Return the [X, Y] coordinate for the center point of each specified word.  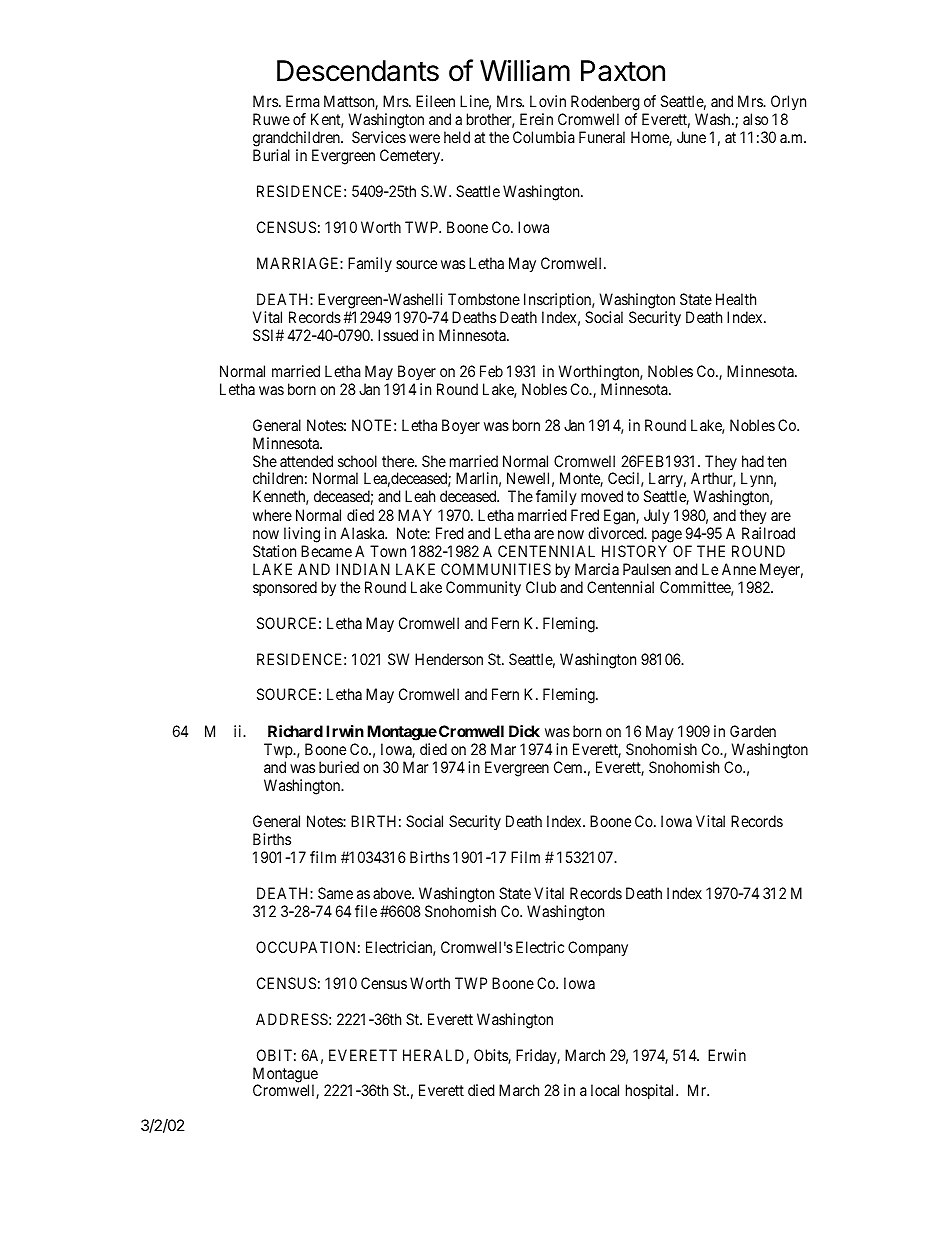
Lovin [548, 101]
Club [541, 587]
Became [326, 551]
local [605, 1090]
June [691, 137]
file [366, 911]
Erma [303, 101]
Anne [739, 569]
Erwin [727, 1055]
